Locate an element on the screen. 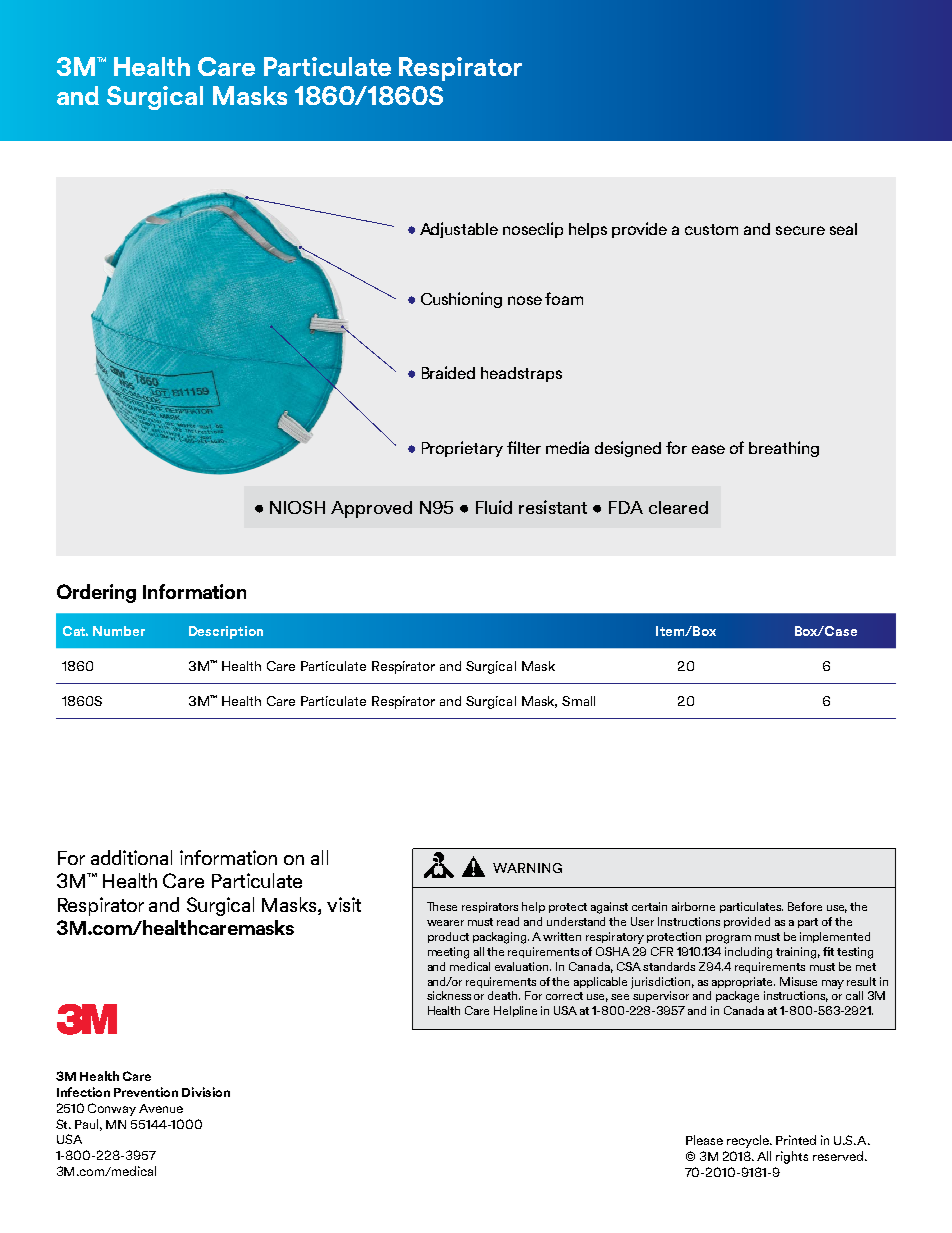 The height and width of the screenshot is (1233, 952). Small is located at coordinates (578, 701).
